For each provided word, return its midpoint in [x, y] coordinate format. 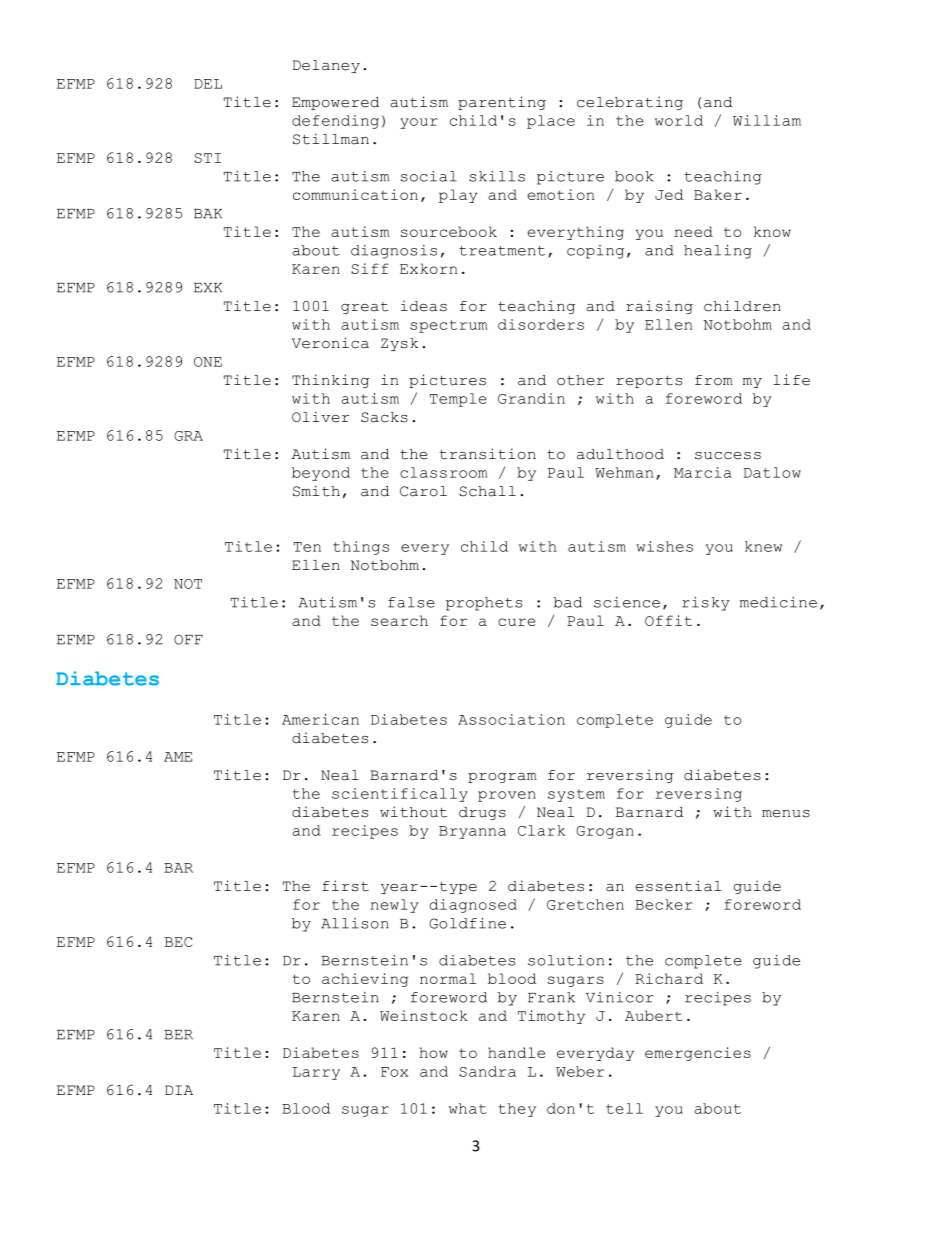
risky [706, 604]
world [679, 120]
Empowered [335, 103]
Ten [307, 547]
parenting [502, 103]
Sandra [487, 1071]
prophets [484, 604]
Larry [316, 1073]
